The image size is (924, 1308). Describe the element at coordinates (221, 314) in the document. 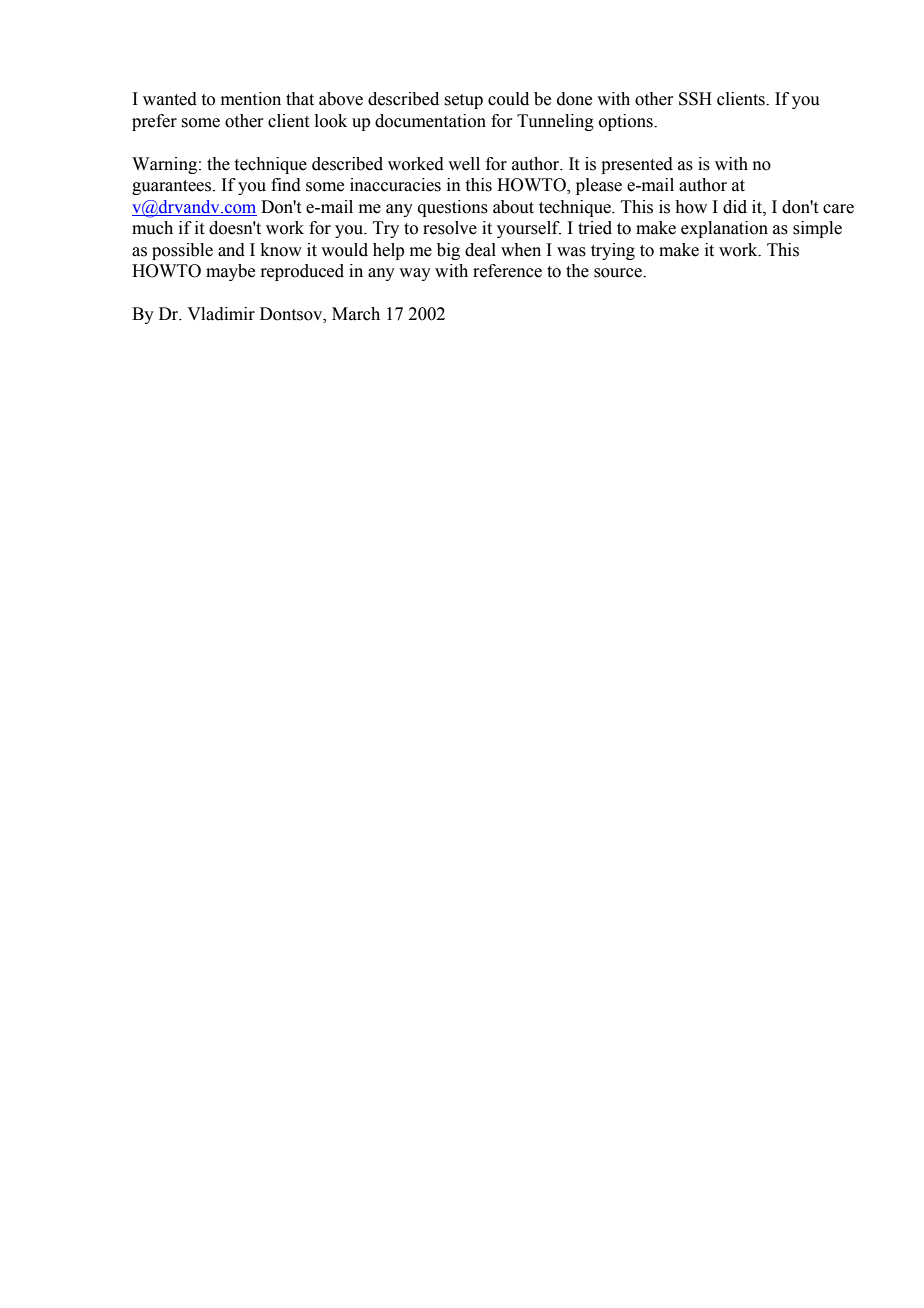

I see `Vladimir` at that location.
